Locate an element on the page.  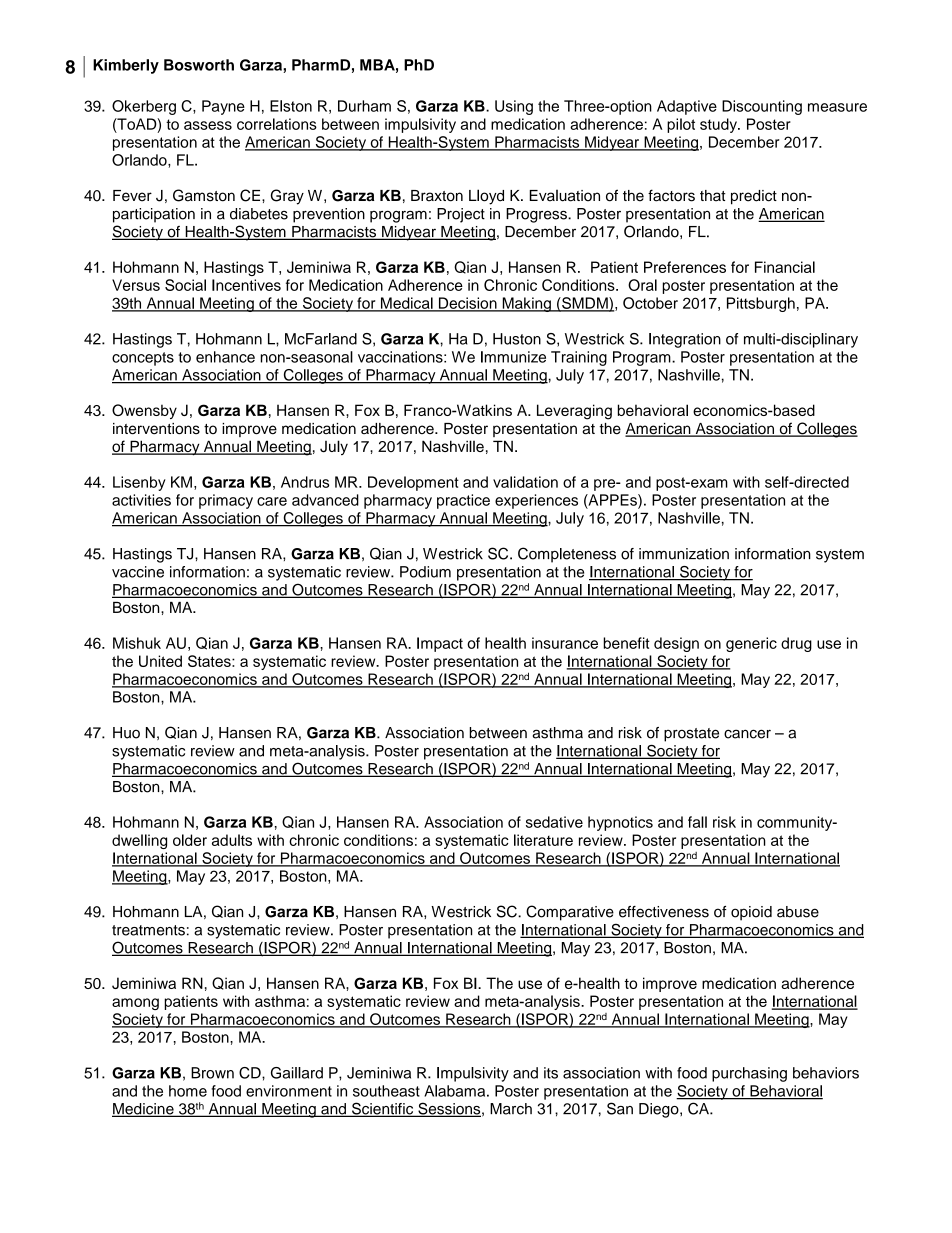
Payne is located at coordinates (223, 107).
